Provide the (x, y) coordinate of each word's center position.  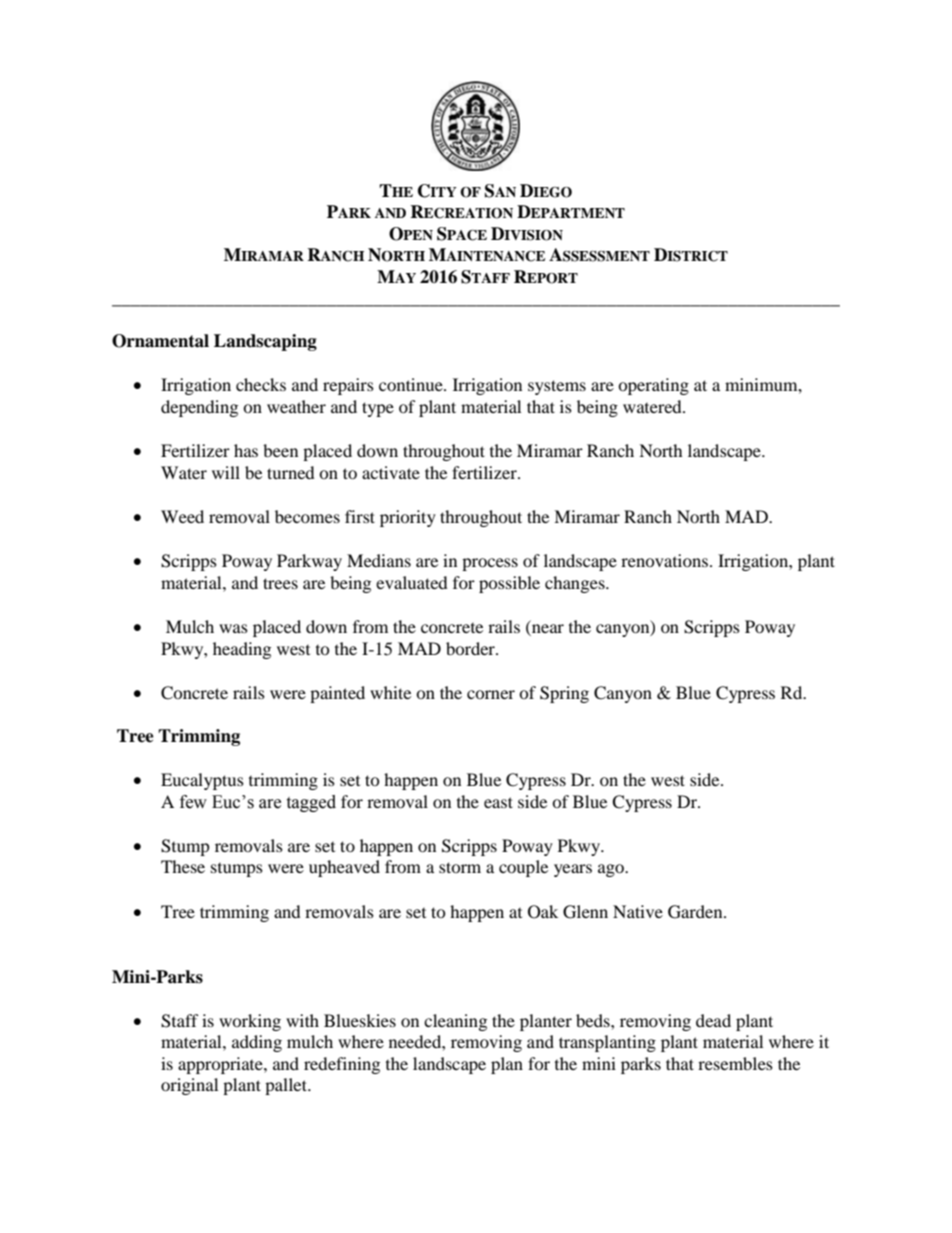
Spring (564, 694)
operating (653, 386)
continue (412, 384)
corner (491, 694)
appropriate (221, 1065)
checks (261, 384)
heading (242, 650)
